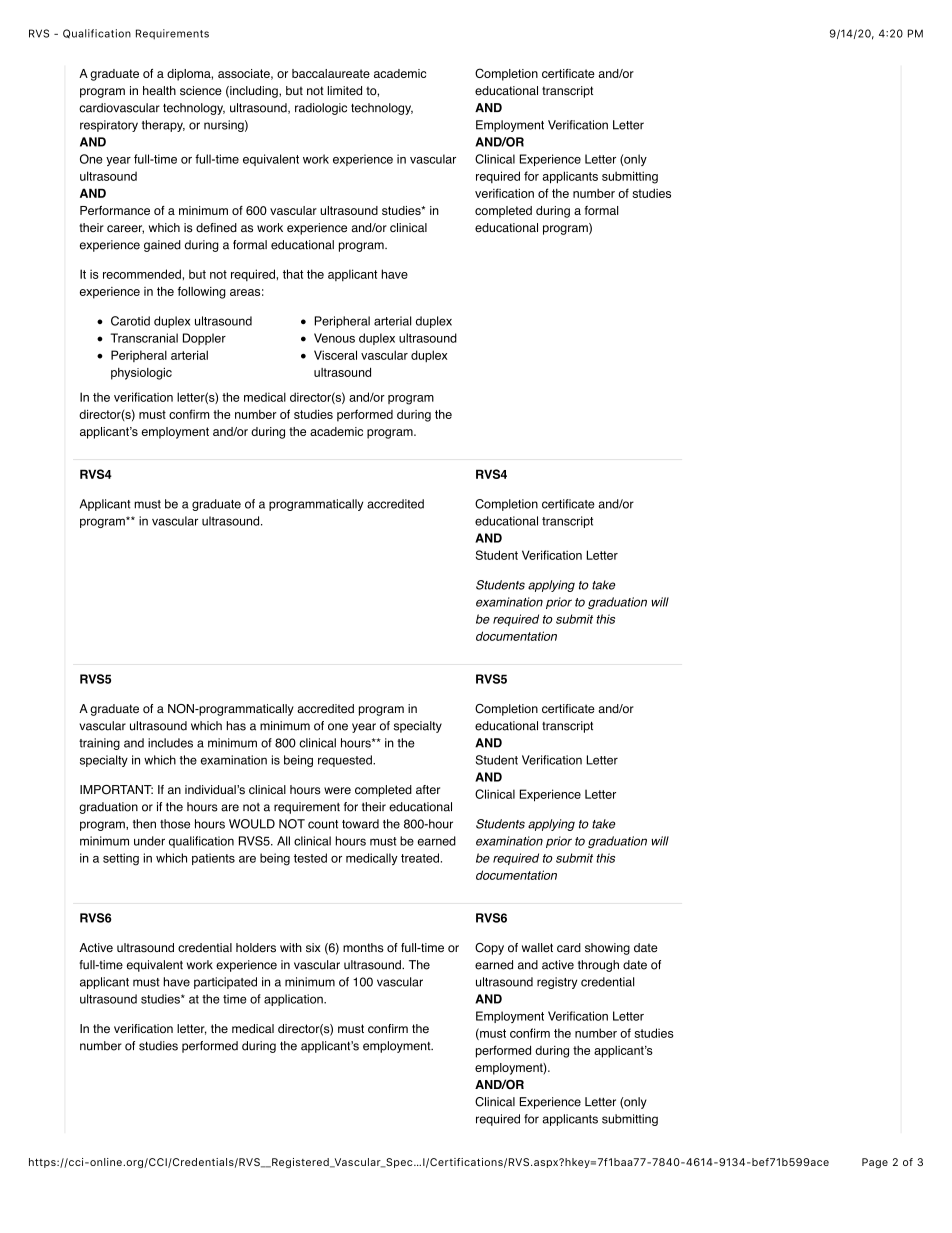 The image size is (952, 1233). Describe the element at coordinates (294, 1000) in the screenshot. I see `application` at that location.
